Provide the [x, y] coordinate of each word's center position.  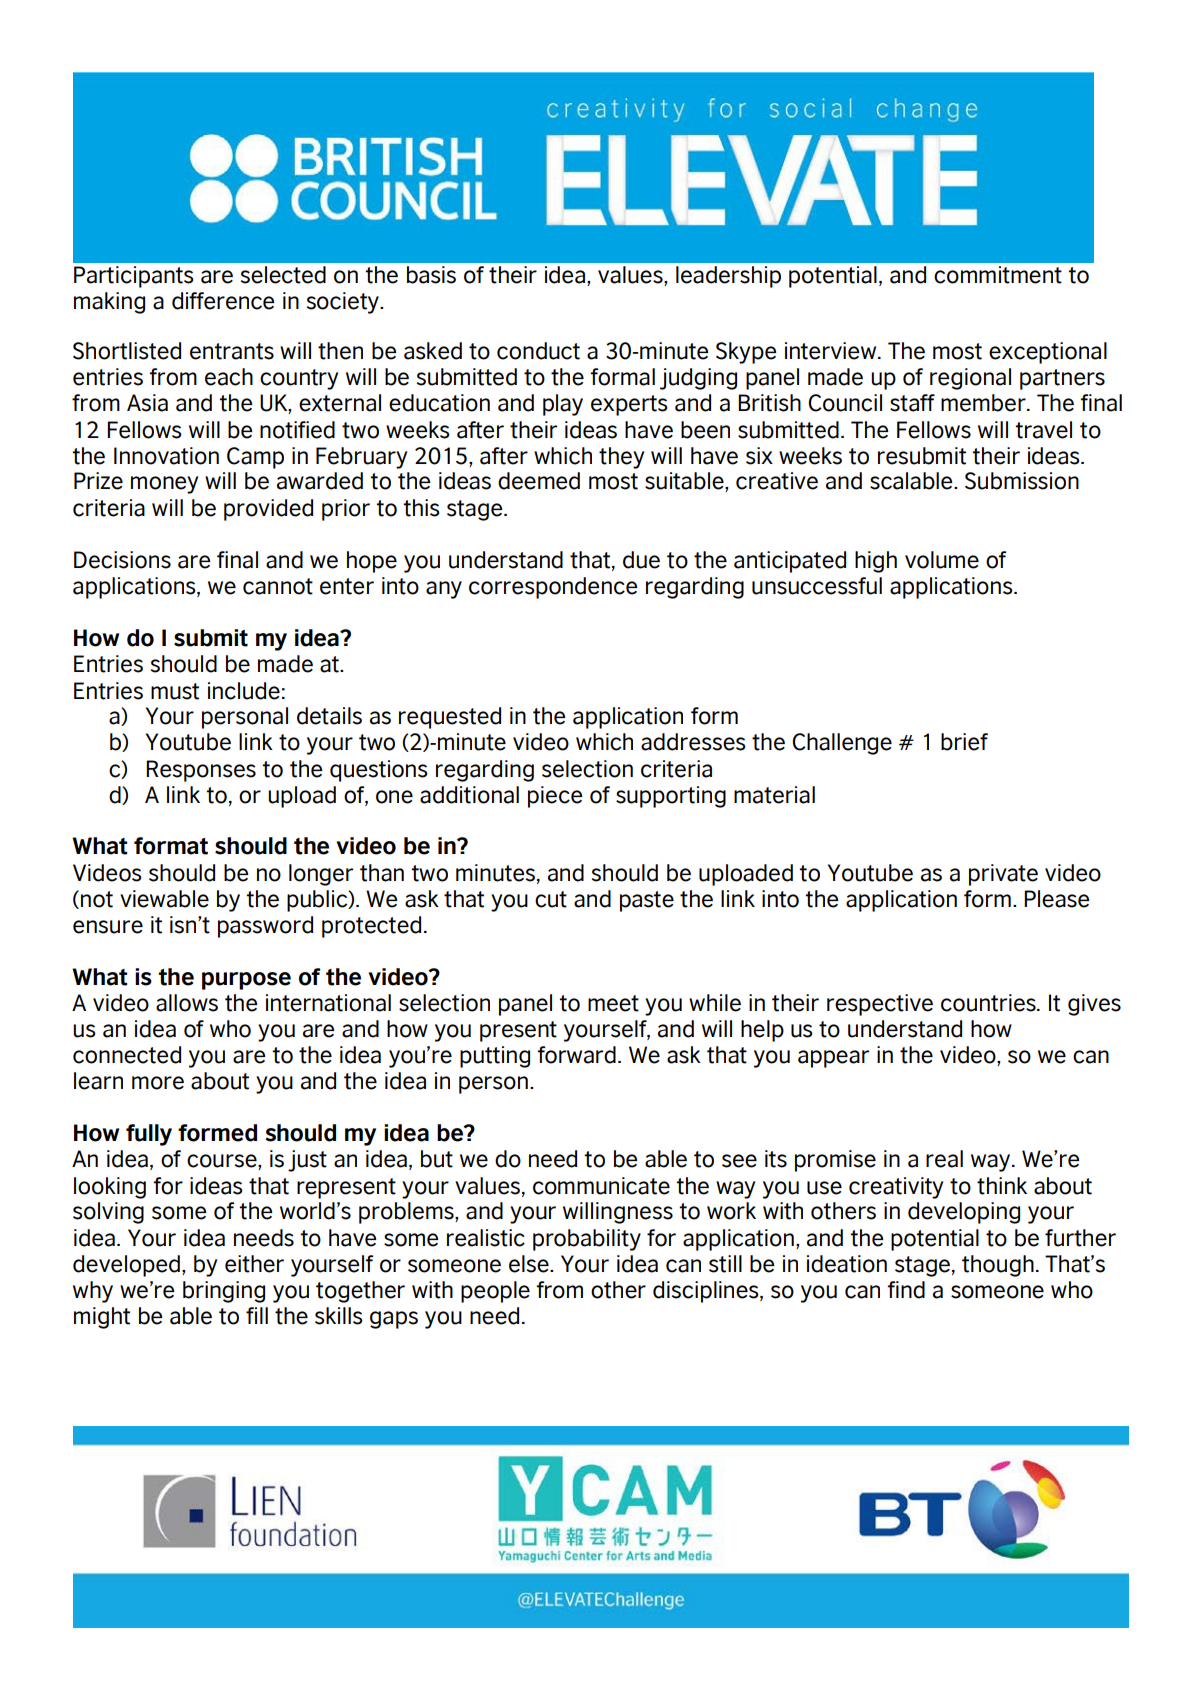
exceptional [1048, 353]
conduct [538, 351]
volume [942, 560]
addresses [693, 742]
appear [833, 1059]
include [244, 691]
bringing [224, 1292]
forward [576, 1055]
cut [551, 899]
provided [268, 510]
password [265, 927]
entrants [232, 351]
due [641, 560]
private [1003, 875]
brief [964, 742]
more [158, 1083]
